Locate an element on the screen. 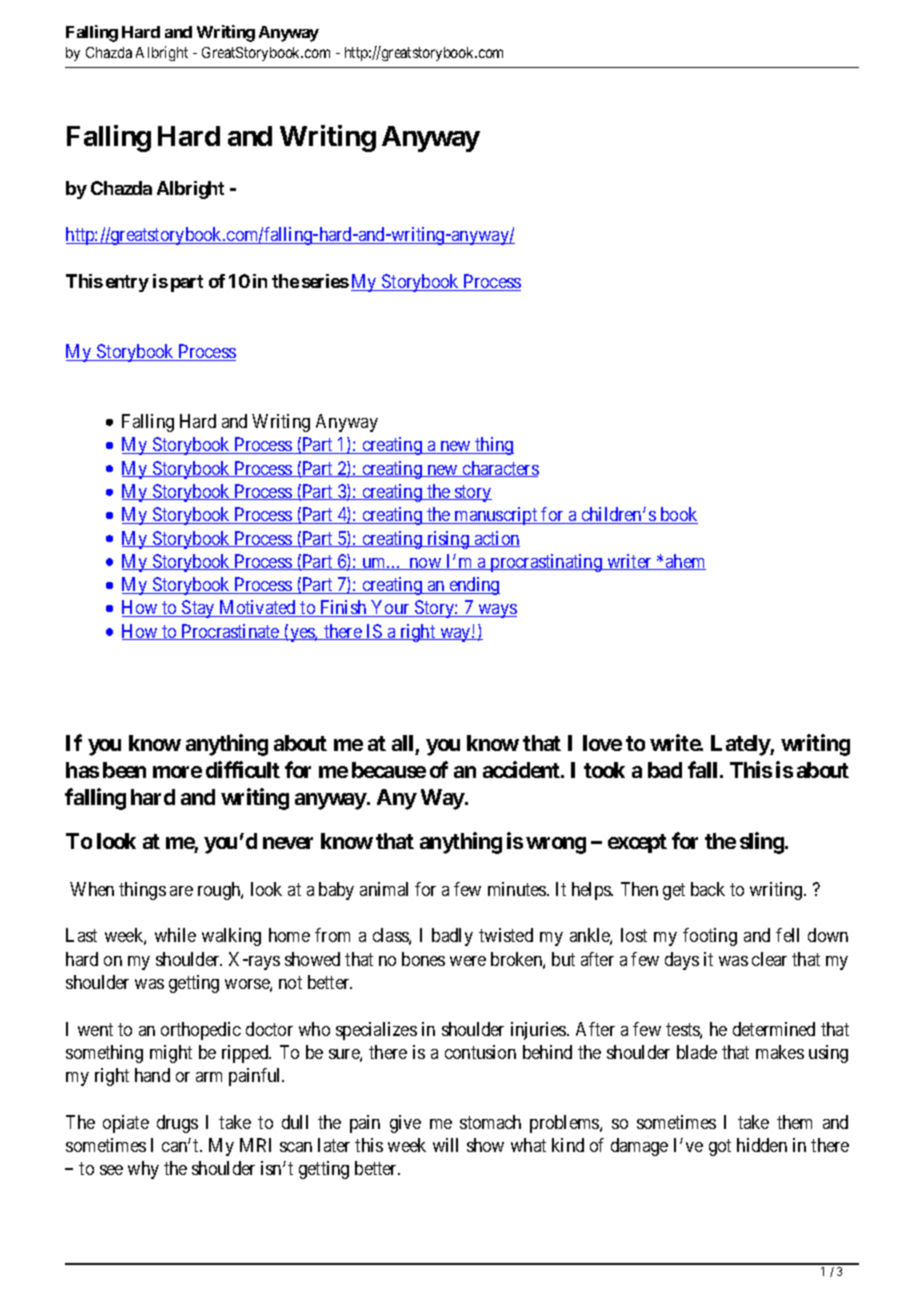 Image resolution: width=924 pixels, height=1308 pixels. took is located at coordinates (604, 770).
